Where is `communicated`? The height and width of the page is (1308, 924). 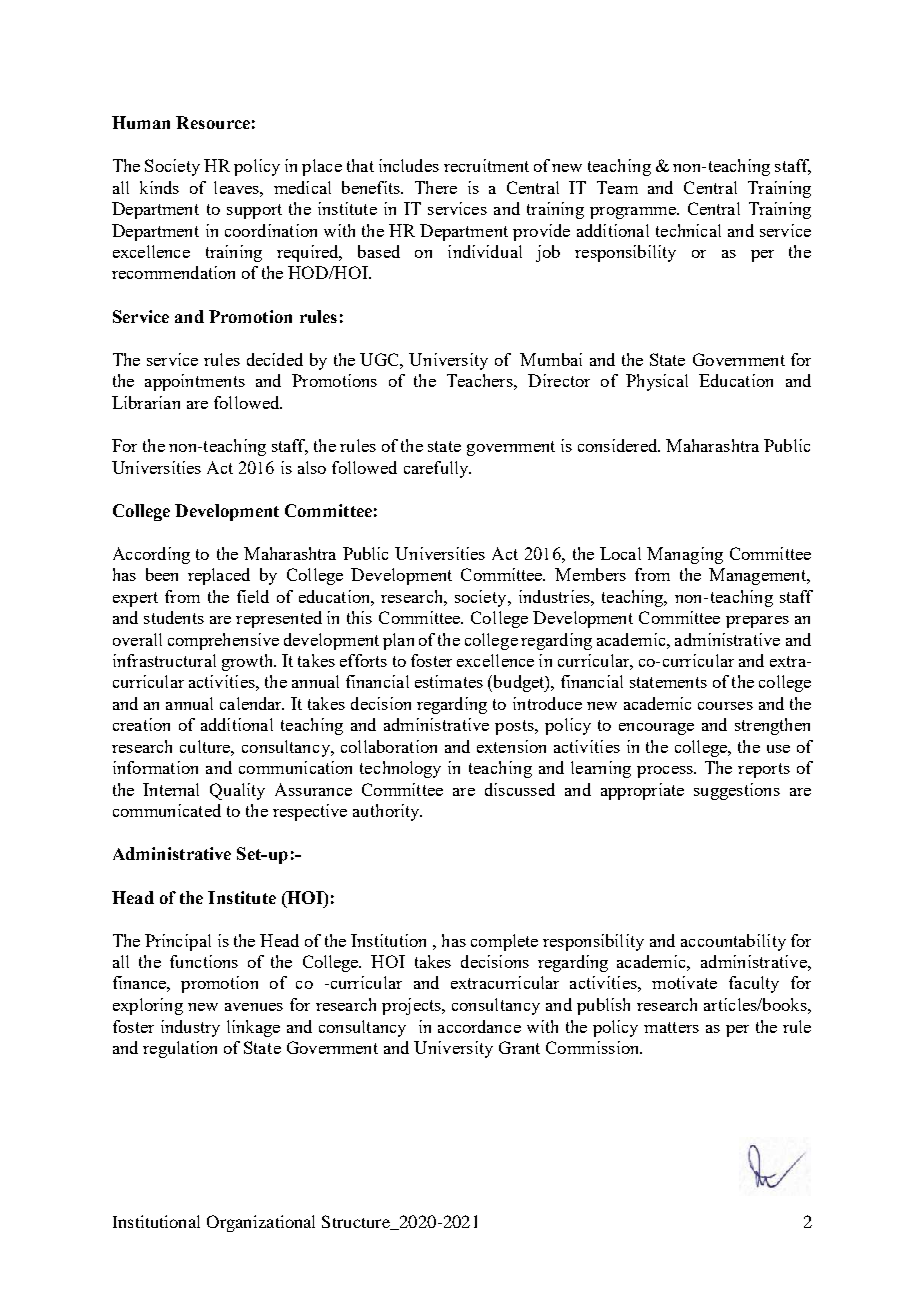 communicated is located at coordinates (167, 810).
